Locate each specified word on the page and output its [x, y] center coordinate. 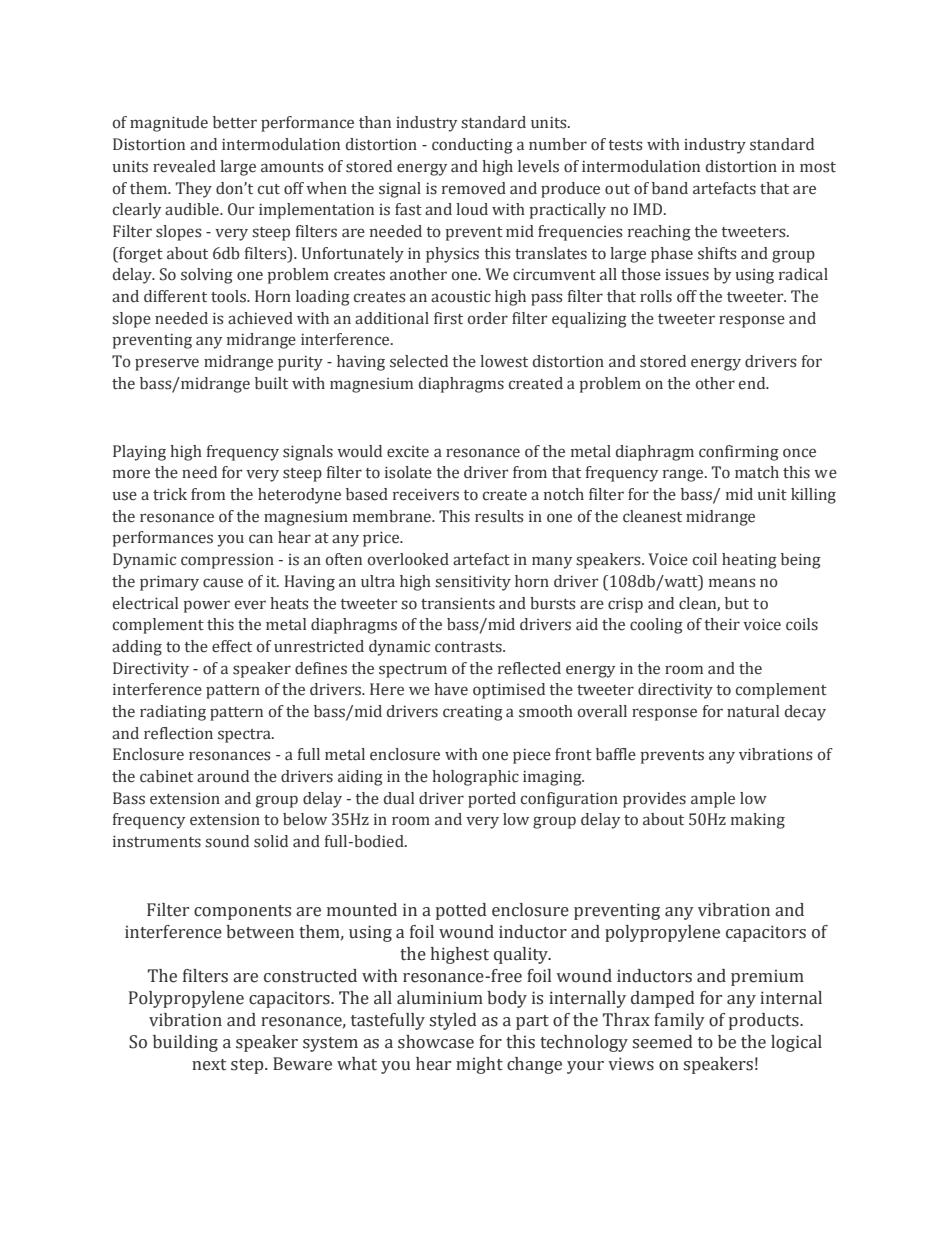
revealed [184, 166]
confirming [739, 453]
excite [408, 452]
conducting [472, 146]
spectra [245, 736]
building [185, 1043]
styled [453, 1021]
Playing [139, 453]
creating [473, 713]
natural [753, 711]
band [670, 188]
